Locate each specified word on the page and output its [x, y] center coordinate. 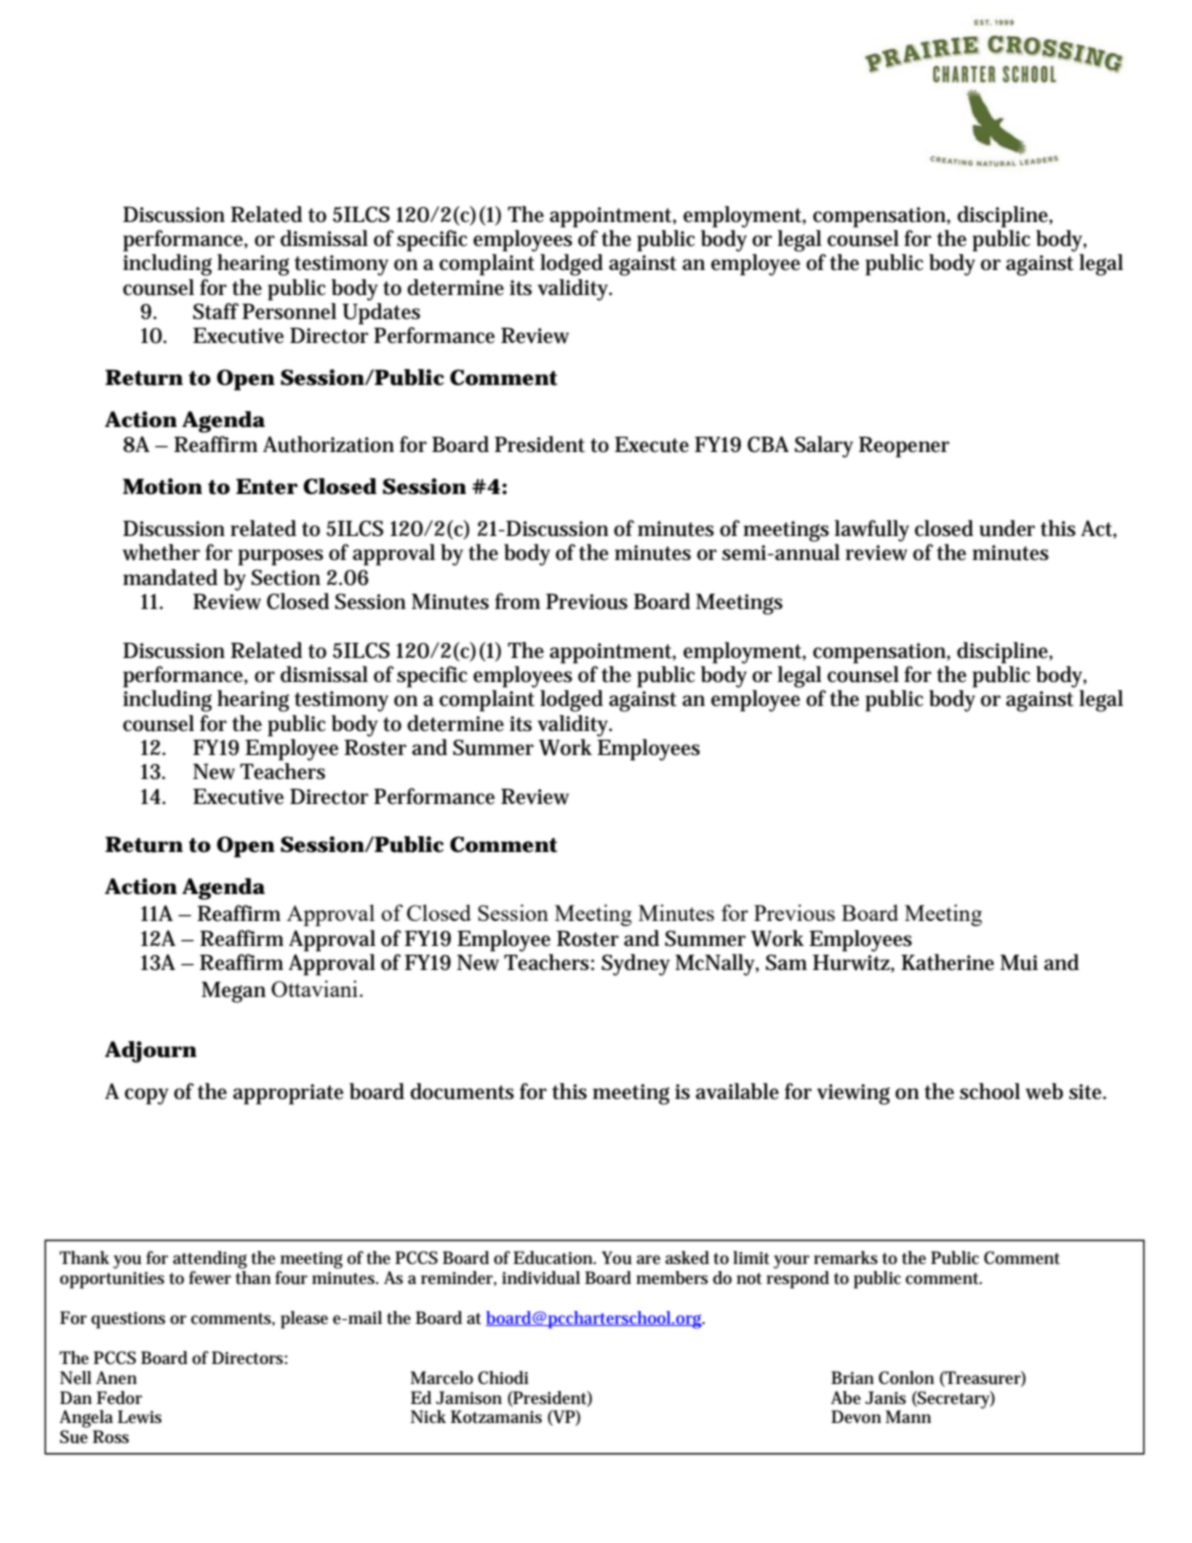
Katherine [947, 962]
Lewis [140, 1417]
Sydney [636, 965]
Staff [216, 311]
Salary [824, 447]
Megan [234, 992]
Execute [652, 444]
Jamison [469, 1397]
